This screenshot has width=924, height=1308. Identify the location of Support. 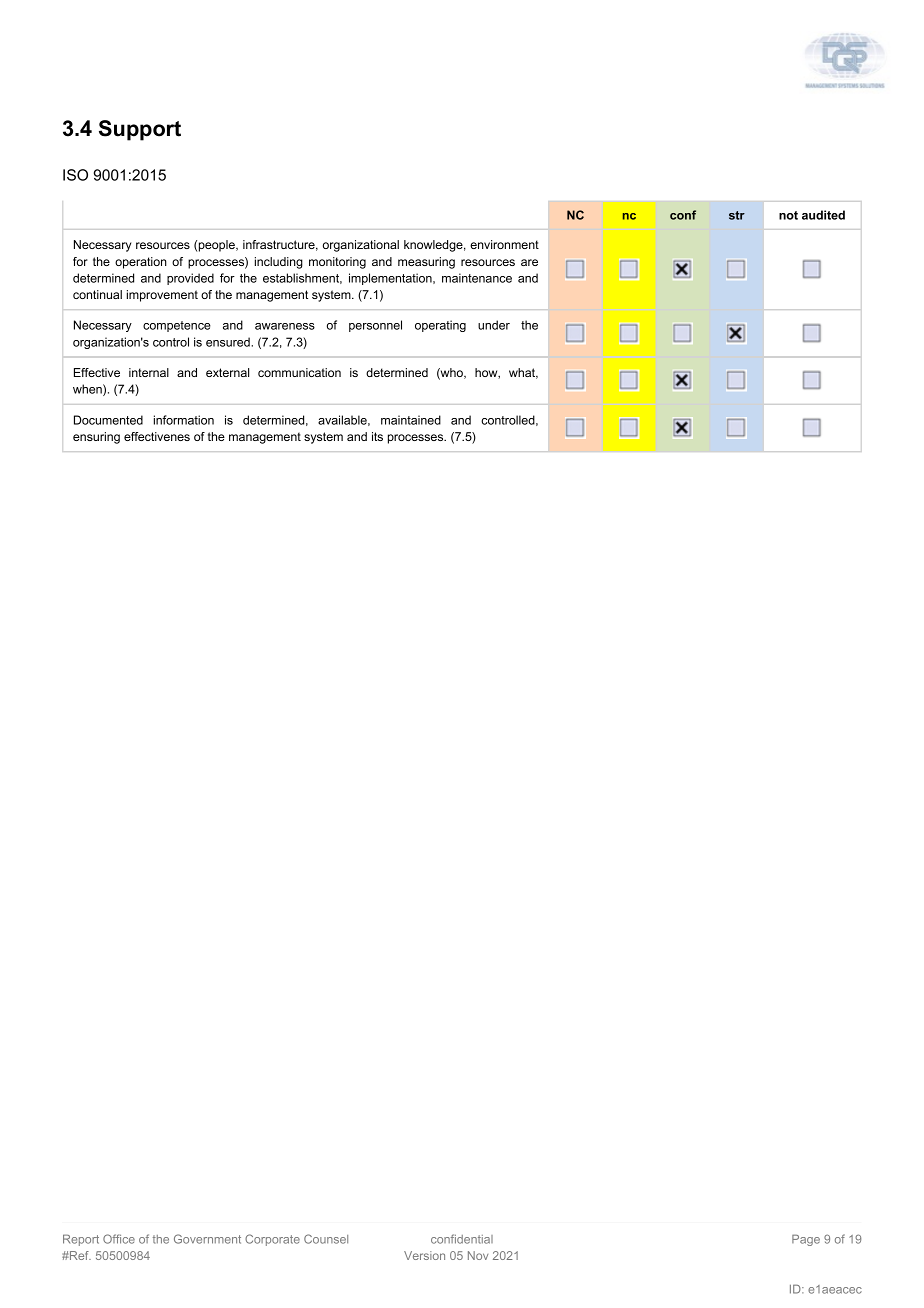
(140, 130).
